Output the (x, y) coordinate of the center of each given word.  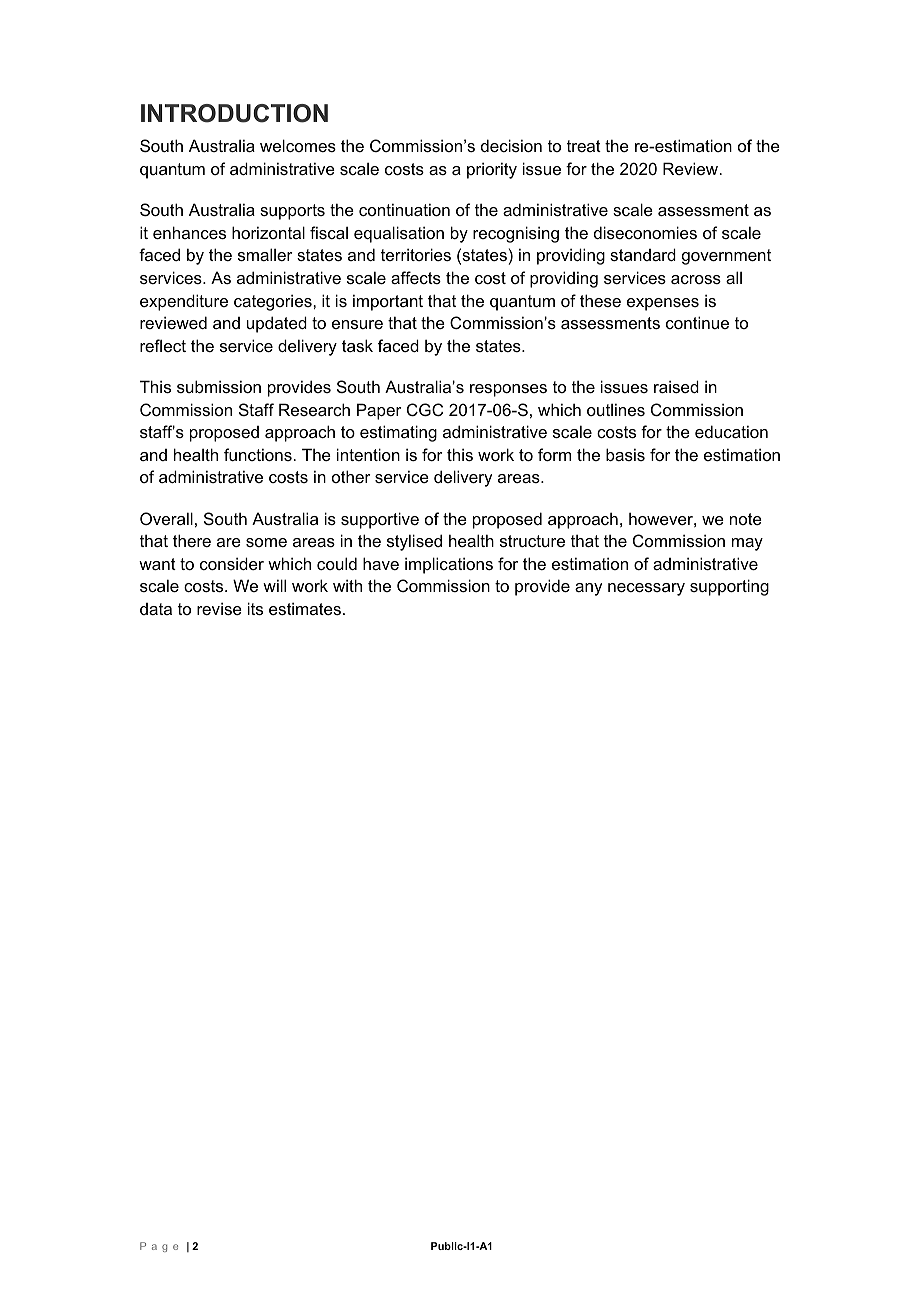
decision (511, 145)
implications (449, 565)
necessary (646, 589)
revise (219, 608)
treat (584, 146)
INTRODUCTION (234, 113)
